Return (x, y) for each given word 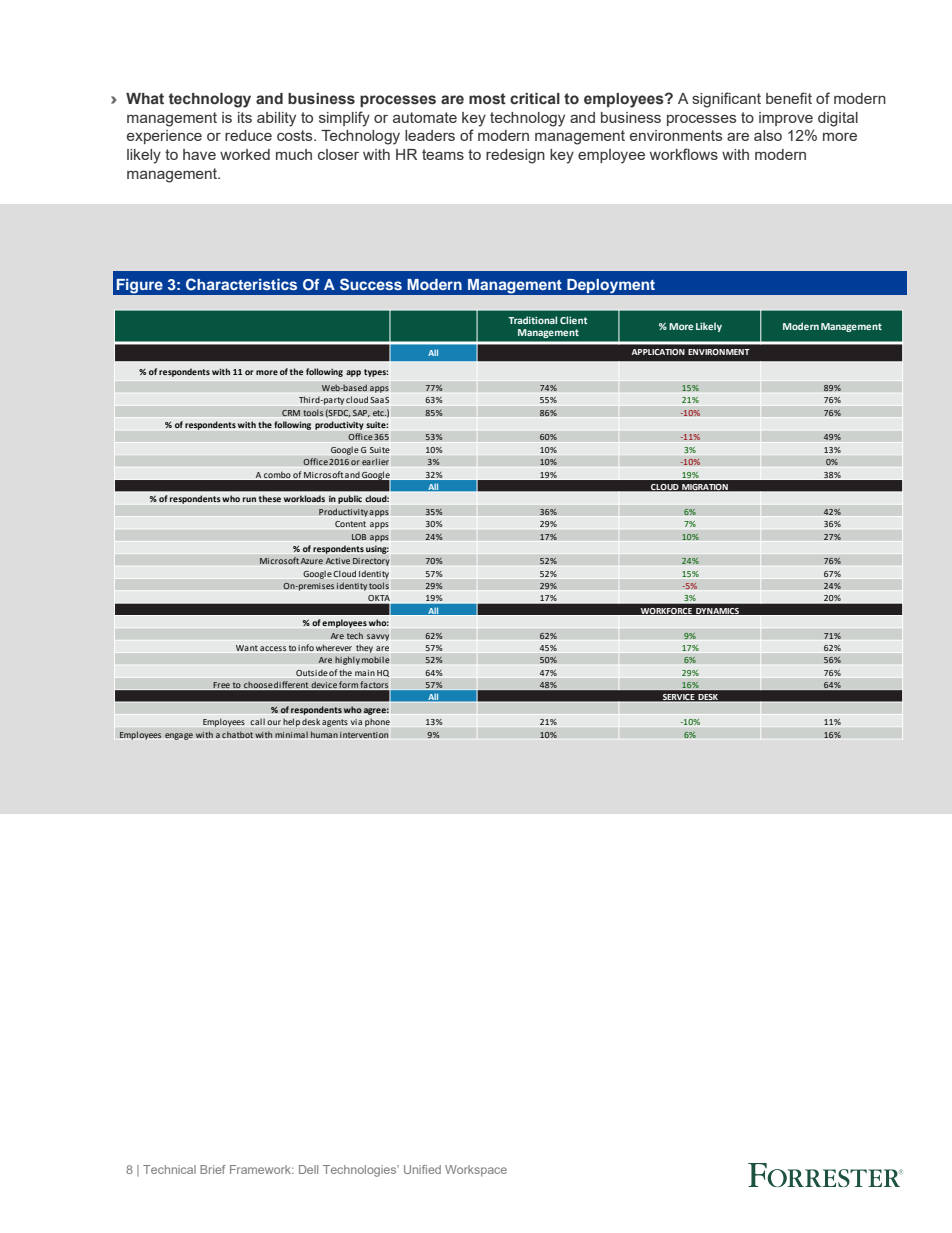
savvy (378, 637)
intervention (364, 735)
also (768, 135)
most (487, 99)
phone (377, 723)
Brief (213, 1169)
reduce (248, 135)
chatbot (237, 734)
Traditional (532, 320)
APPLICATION (658, 352)
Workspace (476, 1171)
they (364, 649)
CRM (291, 413)
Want (247, 648)
